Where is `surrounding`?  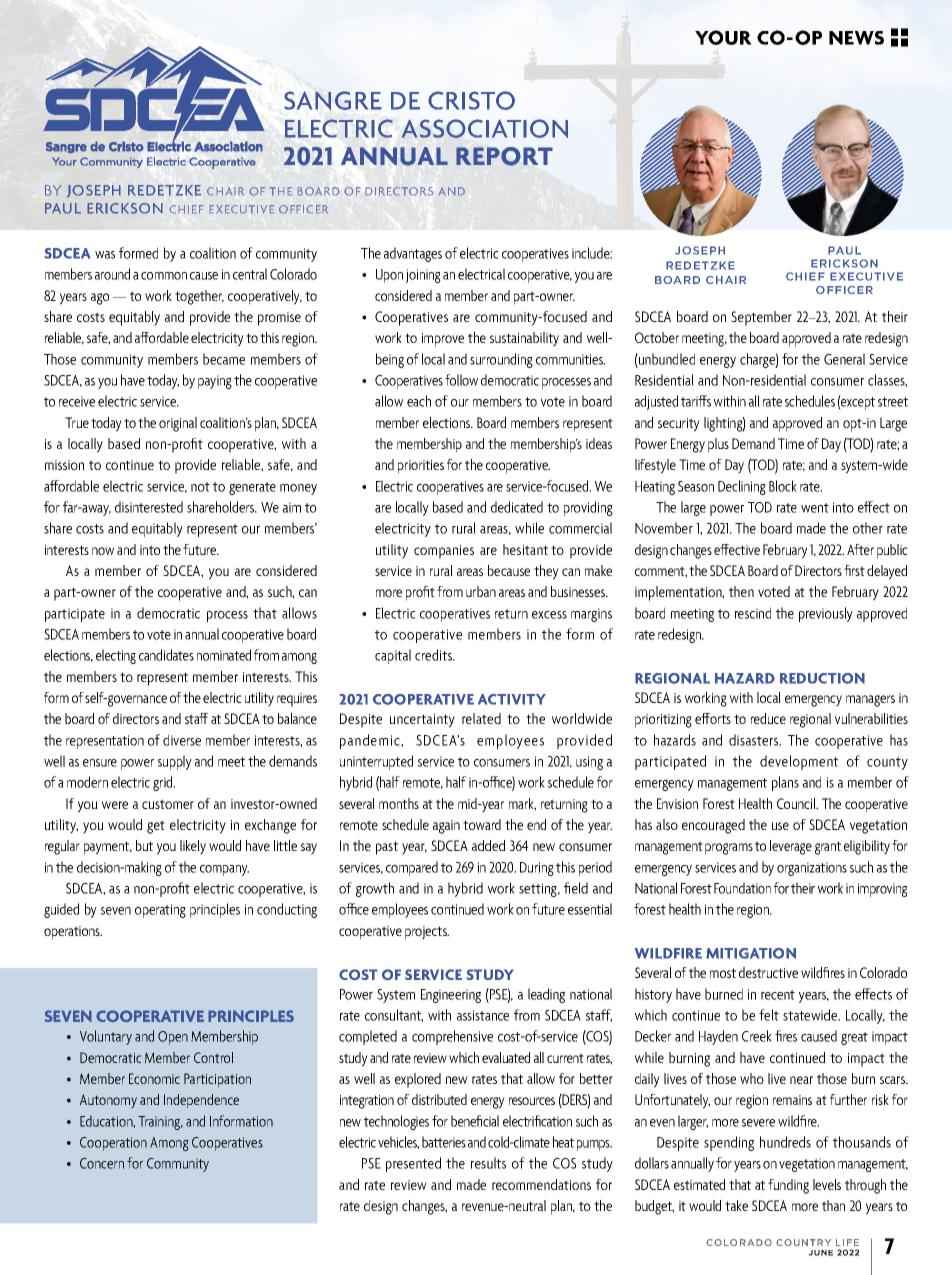
surrounding is located at coordinates (501, 360).
